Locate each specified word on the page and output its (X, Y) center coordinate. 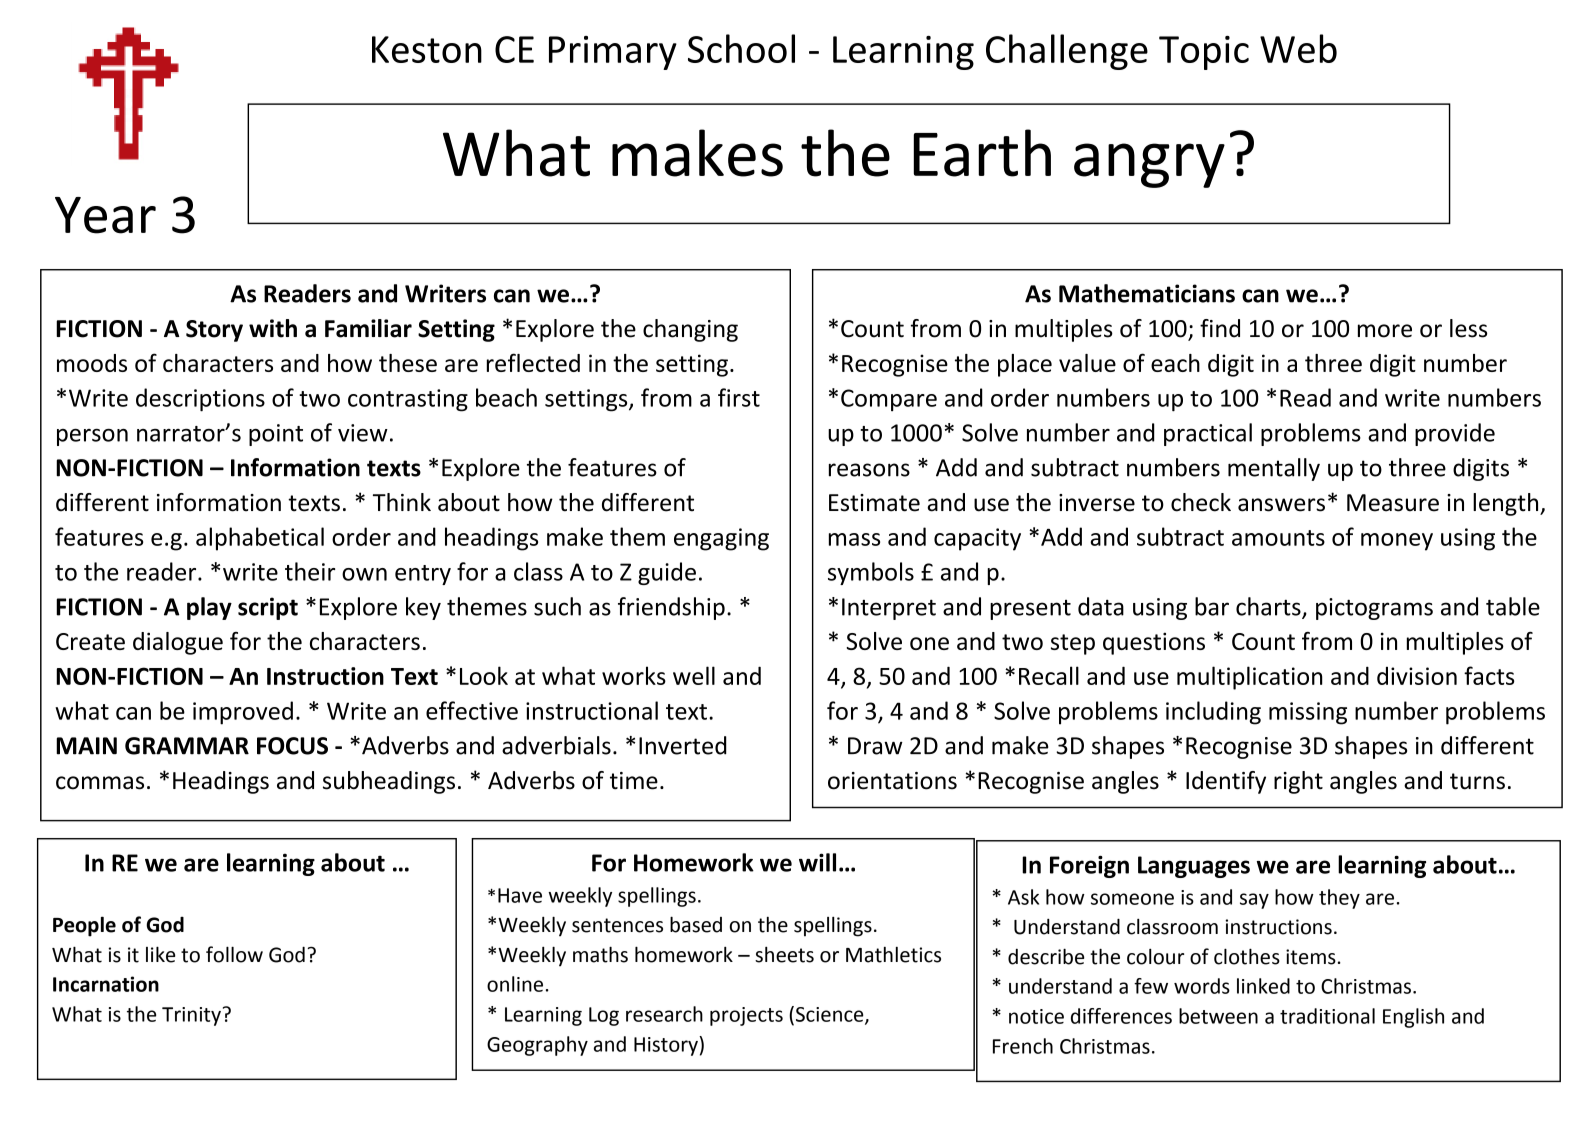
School (741, 48)
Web (1298, 48)
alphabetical (260, 539)
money (1397, 542)
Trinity (191, 1016)
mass (854, 539)
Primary (613, 53)
